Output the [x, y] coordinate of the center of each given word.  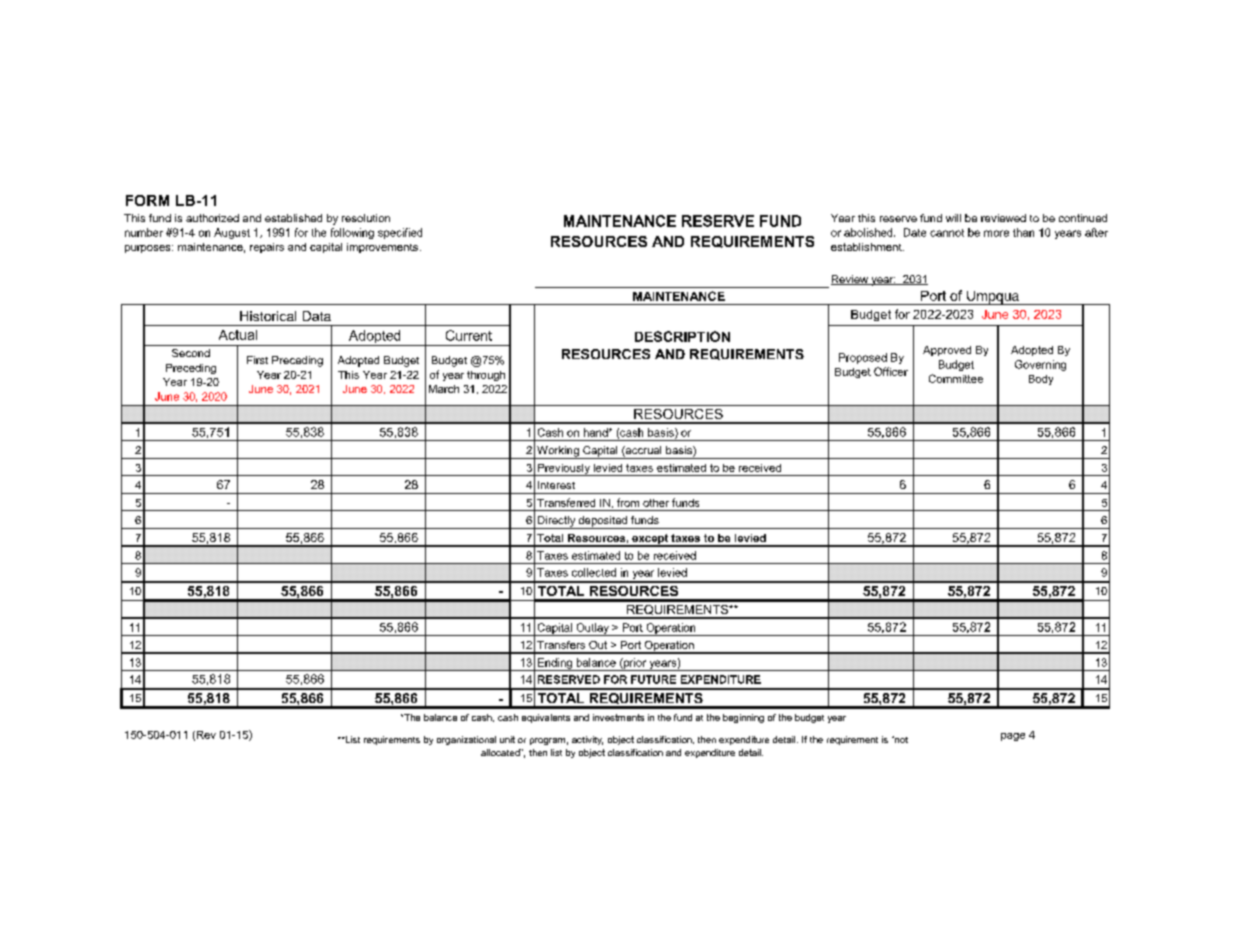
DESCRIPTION [682, 336]
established [293, 218]
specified [400, 233]
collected [594, 572]
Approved [947, 351]
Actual [238, 335]
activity [587, 740]
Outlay [592, 629]
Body [1041, 380]
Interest [556, 485]
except [650, 540]
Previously [563, 470]
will [953, 218]
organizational [466, 740]
